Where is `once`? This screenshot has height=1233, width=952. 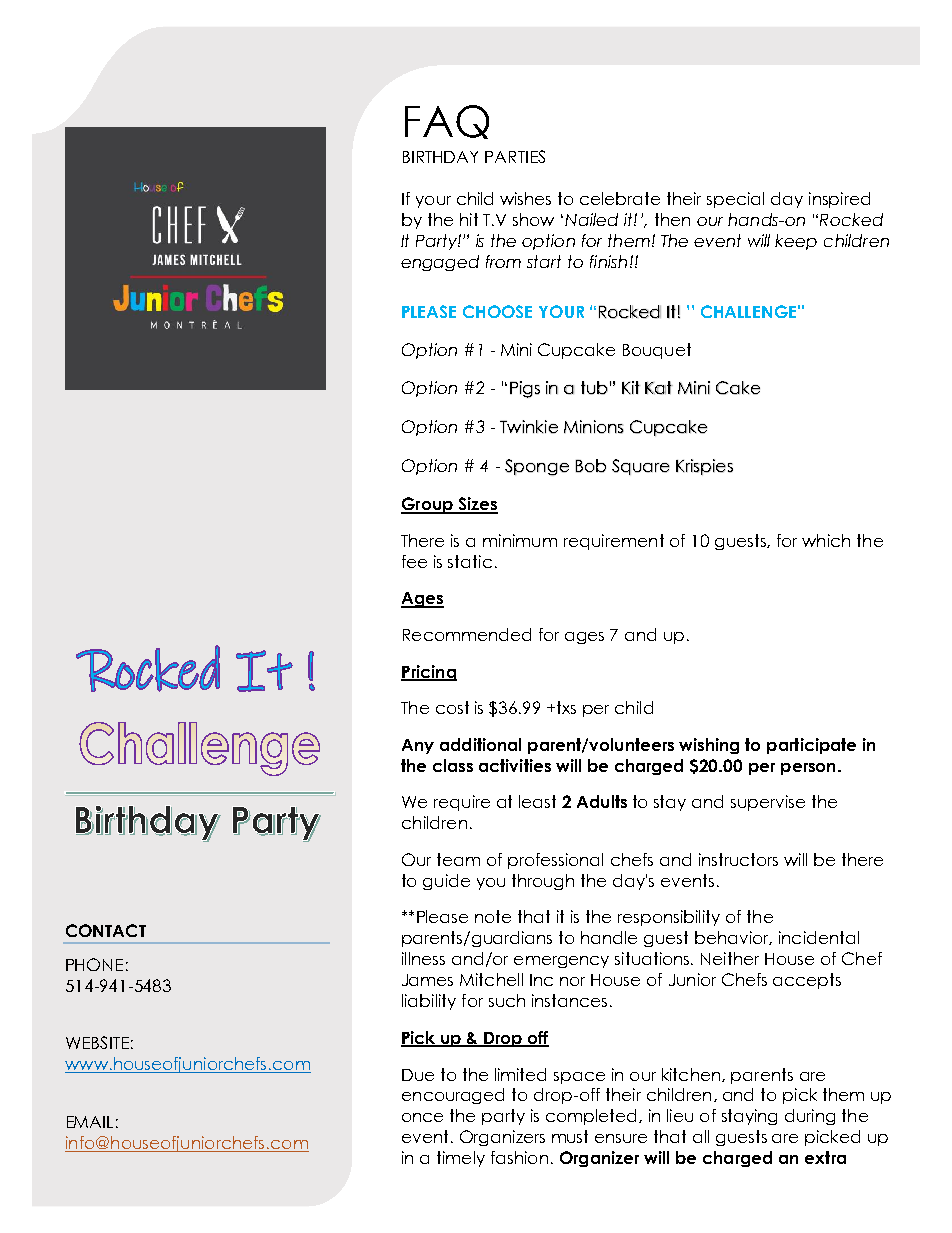
once is located at coordinates (422, 1117).
